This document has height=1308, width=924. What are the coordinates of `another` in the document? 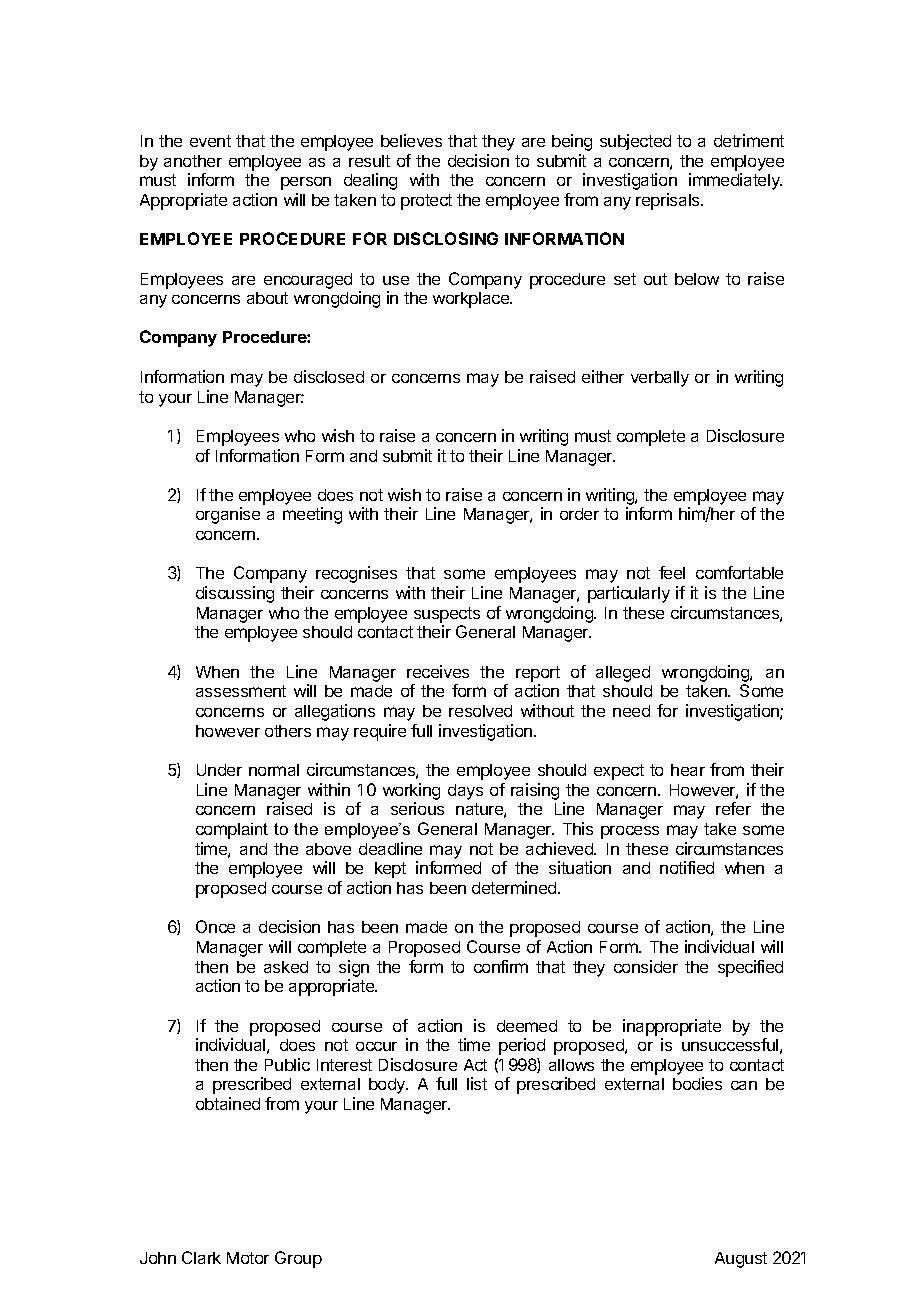 It's located at (193, 161).
